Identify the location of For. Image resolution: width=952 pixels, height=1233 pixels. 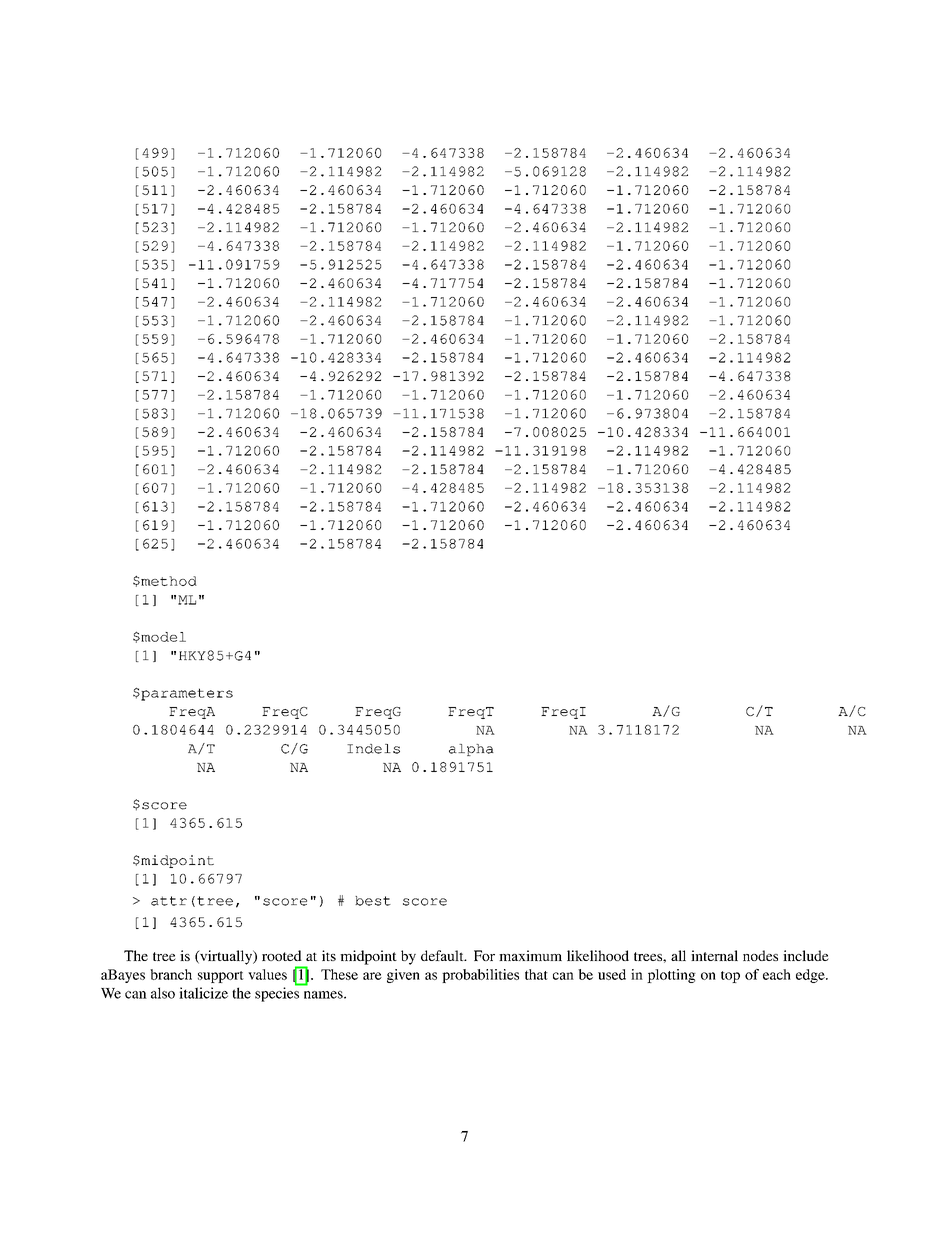
(484, 955).
